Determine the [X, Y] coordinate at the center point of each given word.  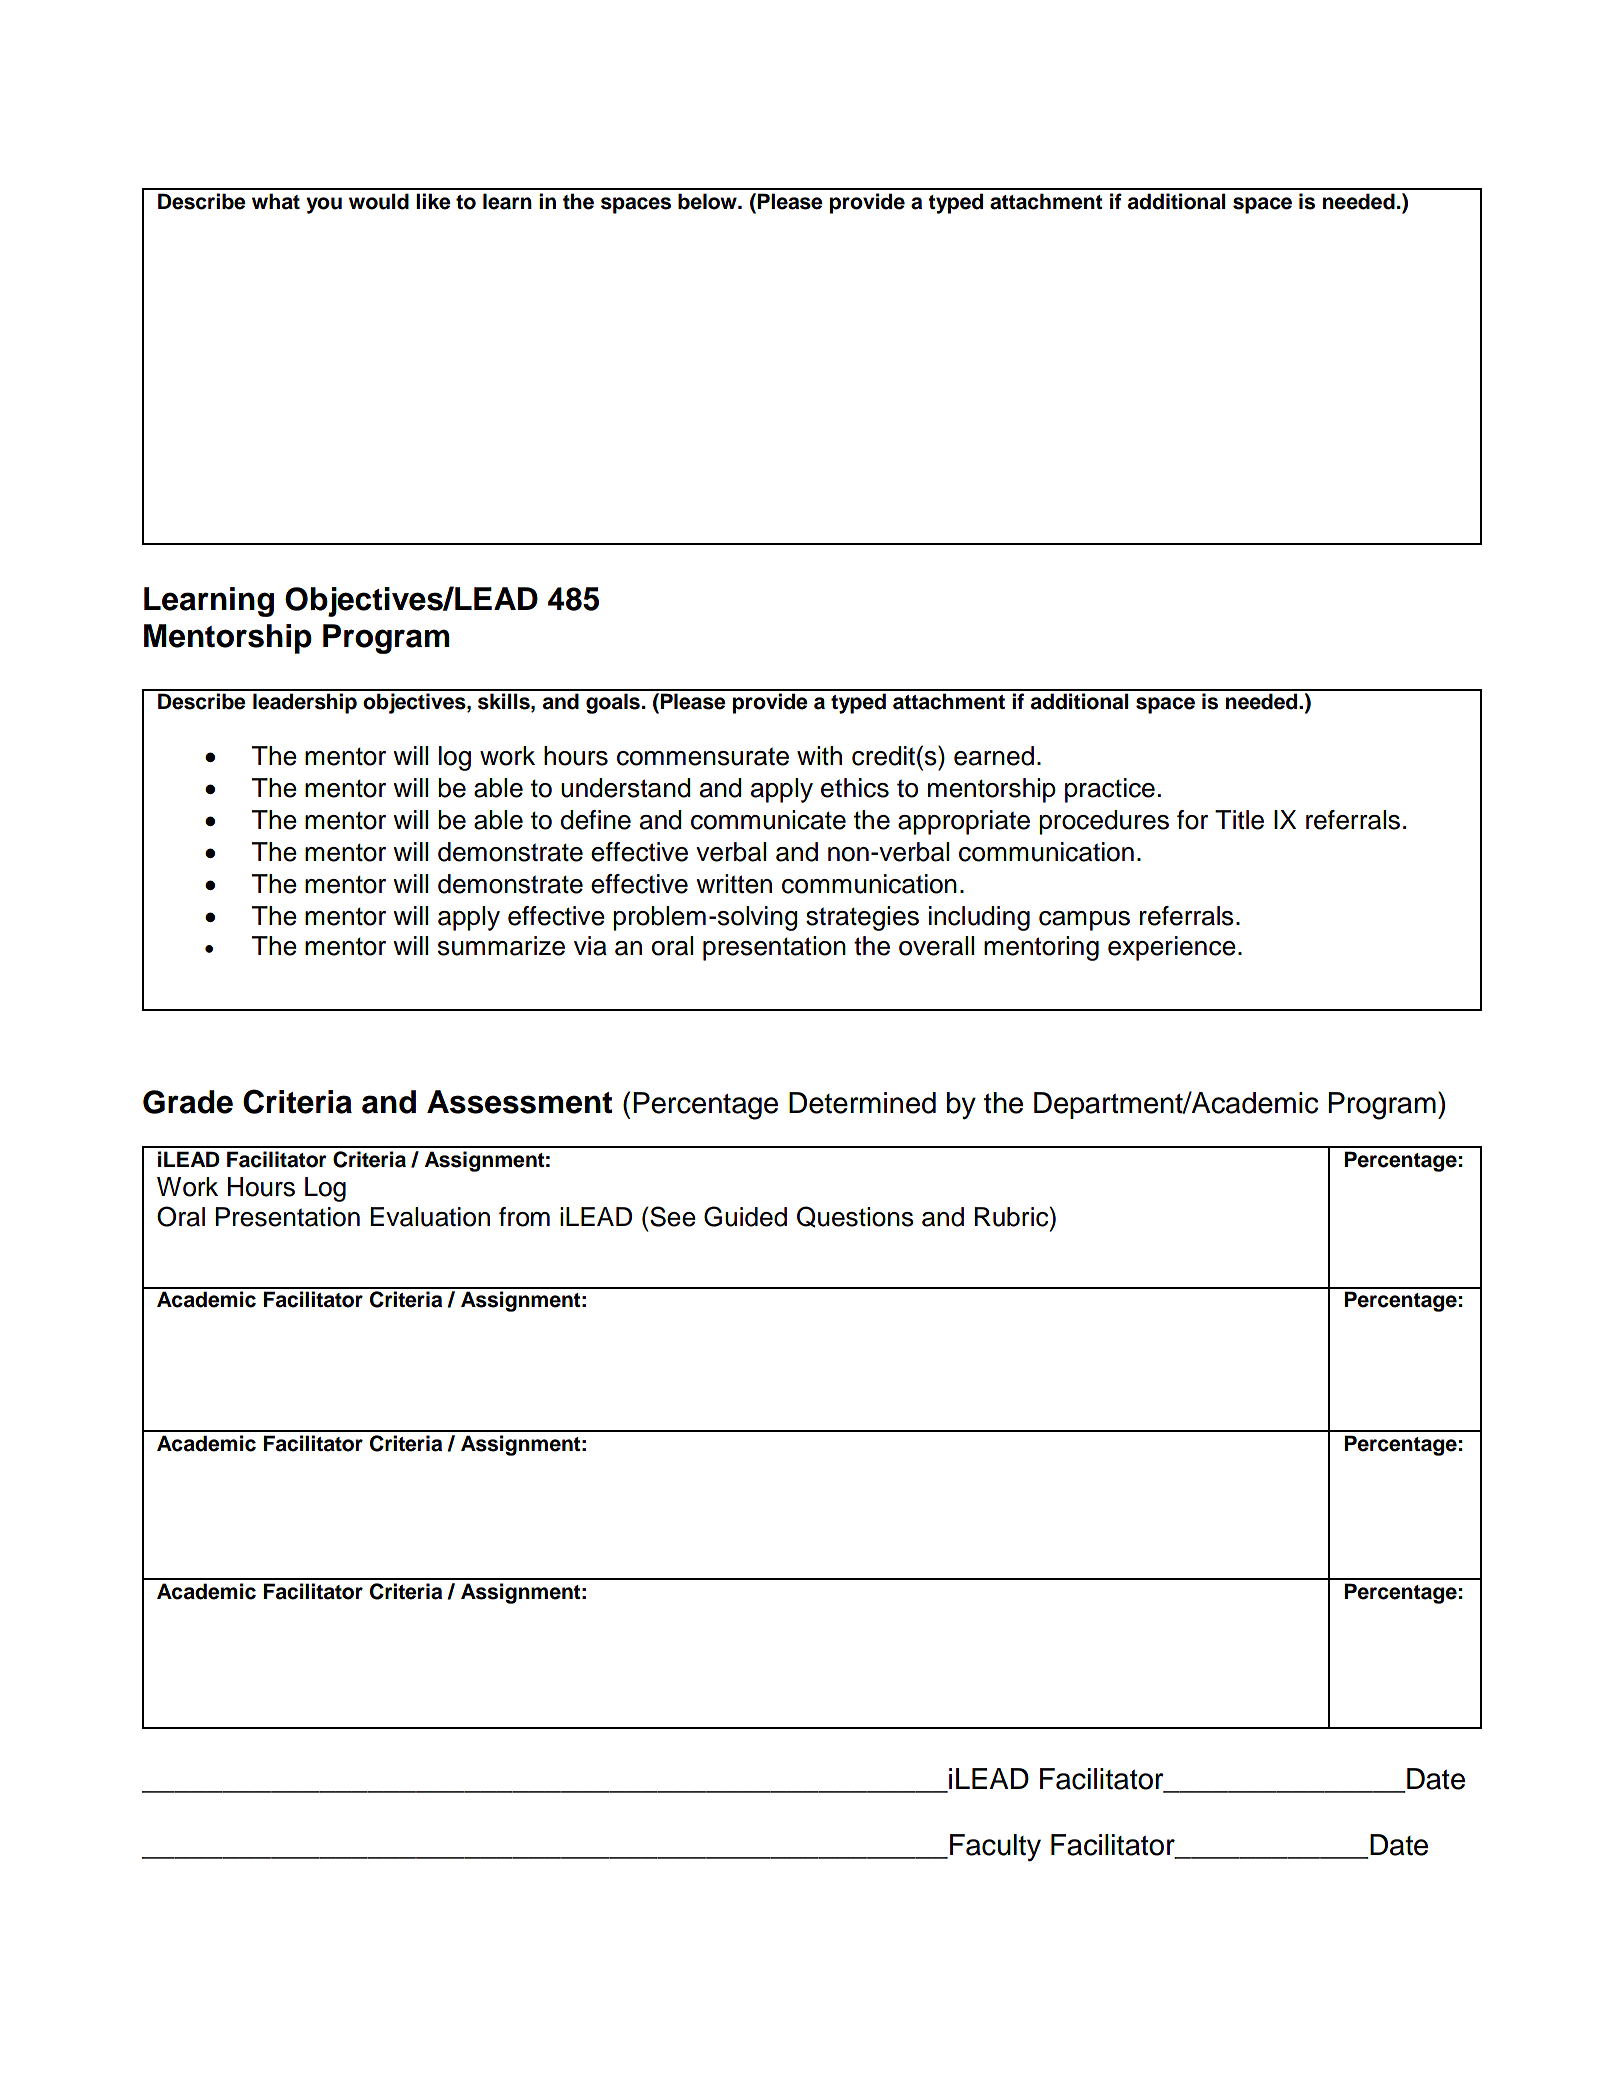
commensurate [703, 757]
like [433, 201]
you [324, 205]
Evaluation [430, 1217]
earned [994, 756]
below [708, 201]
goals [613, 703]
